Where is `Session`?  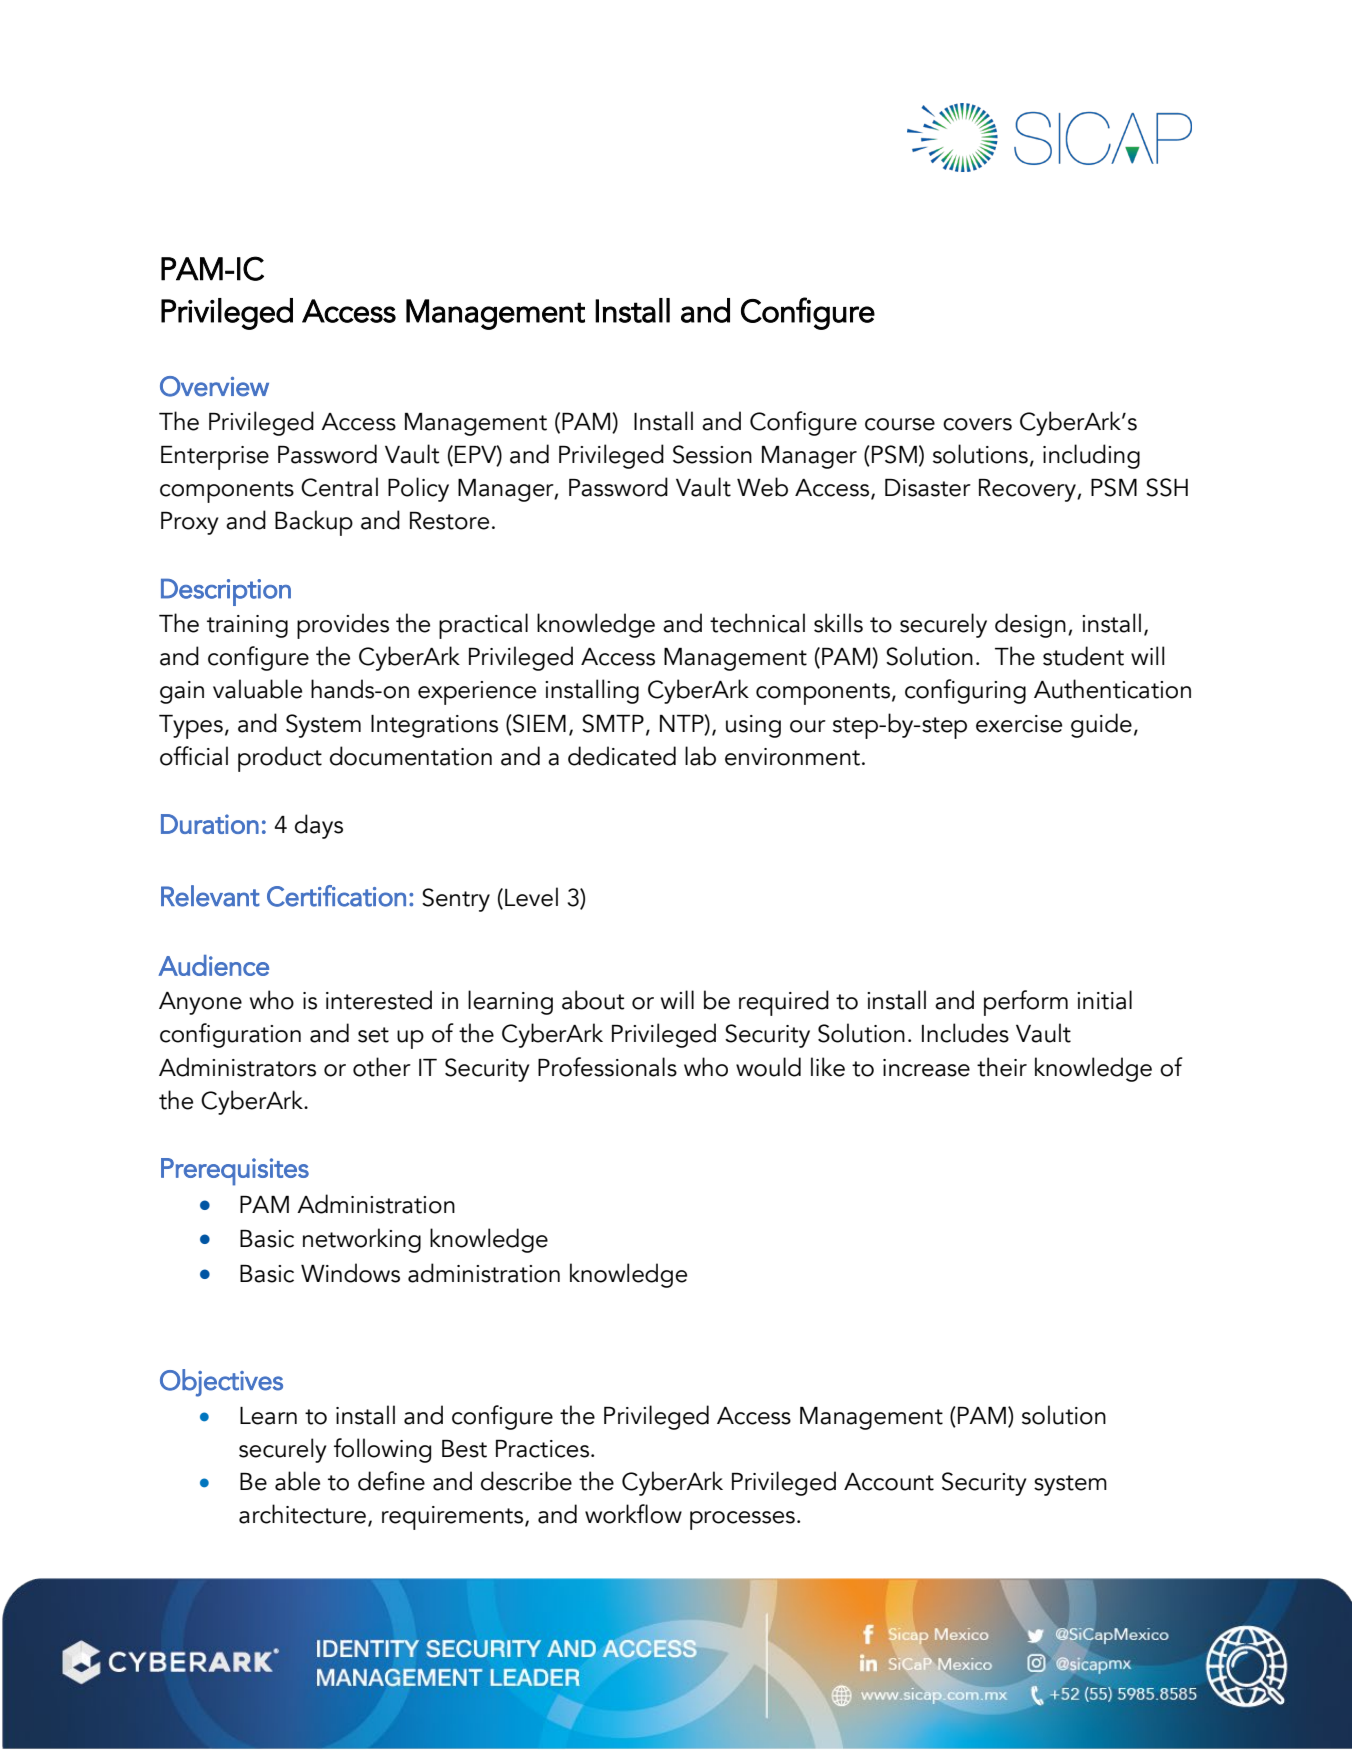
Session is located at coordinates (712, 454).
